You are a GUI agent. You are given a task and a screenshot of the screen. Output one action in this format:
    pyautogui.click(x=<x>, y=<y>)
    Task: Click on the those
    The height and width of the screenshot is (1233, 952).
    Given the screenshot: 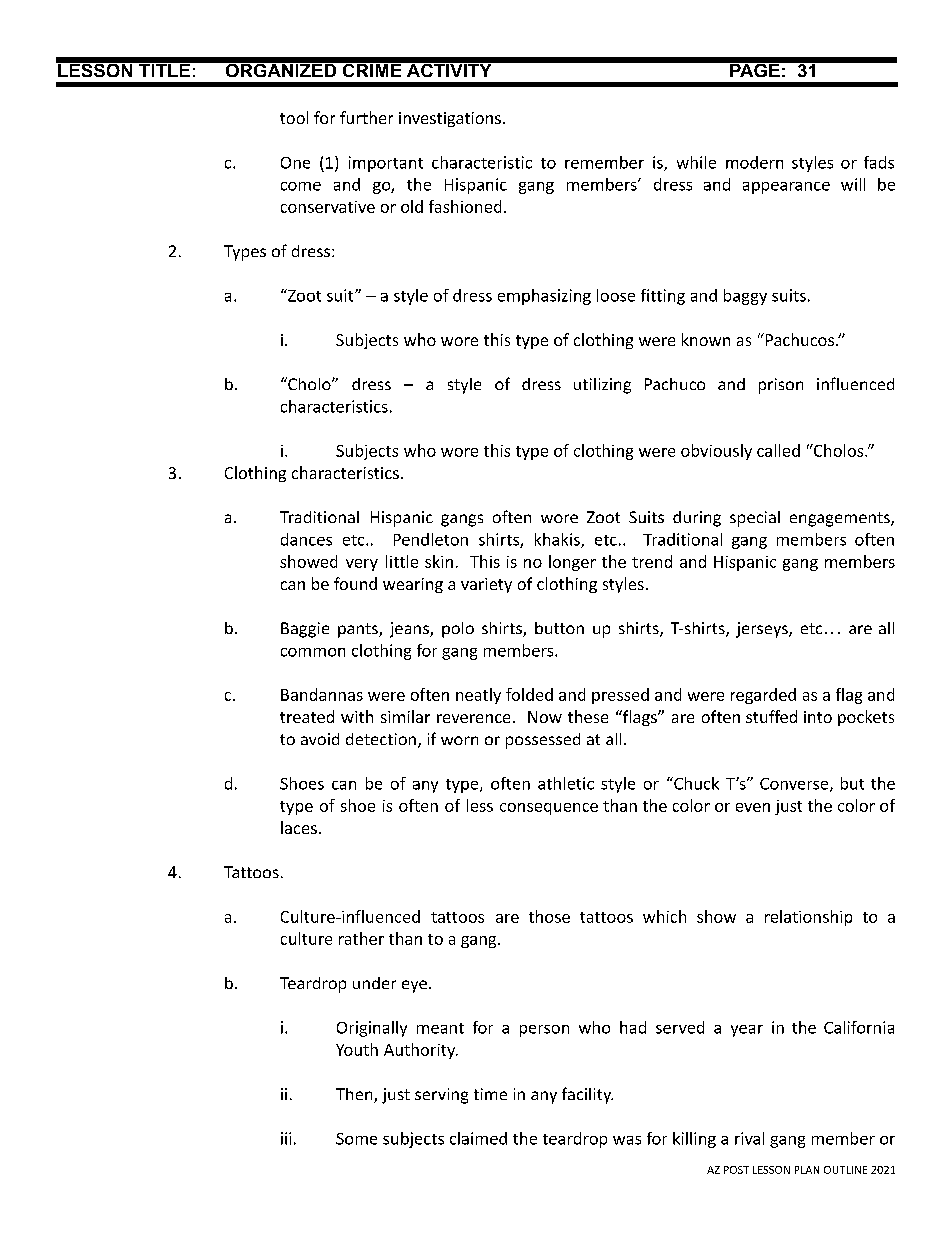 What is the action you would take?
    pyautogui.click(x=549, y=916)
